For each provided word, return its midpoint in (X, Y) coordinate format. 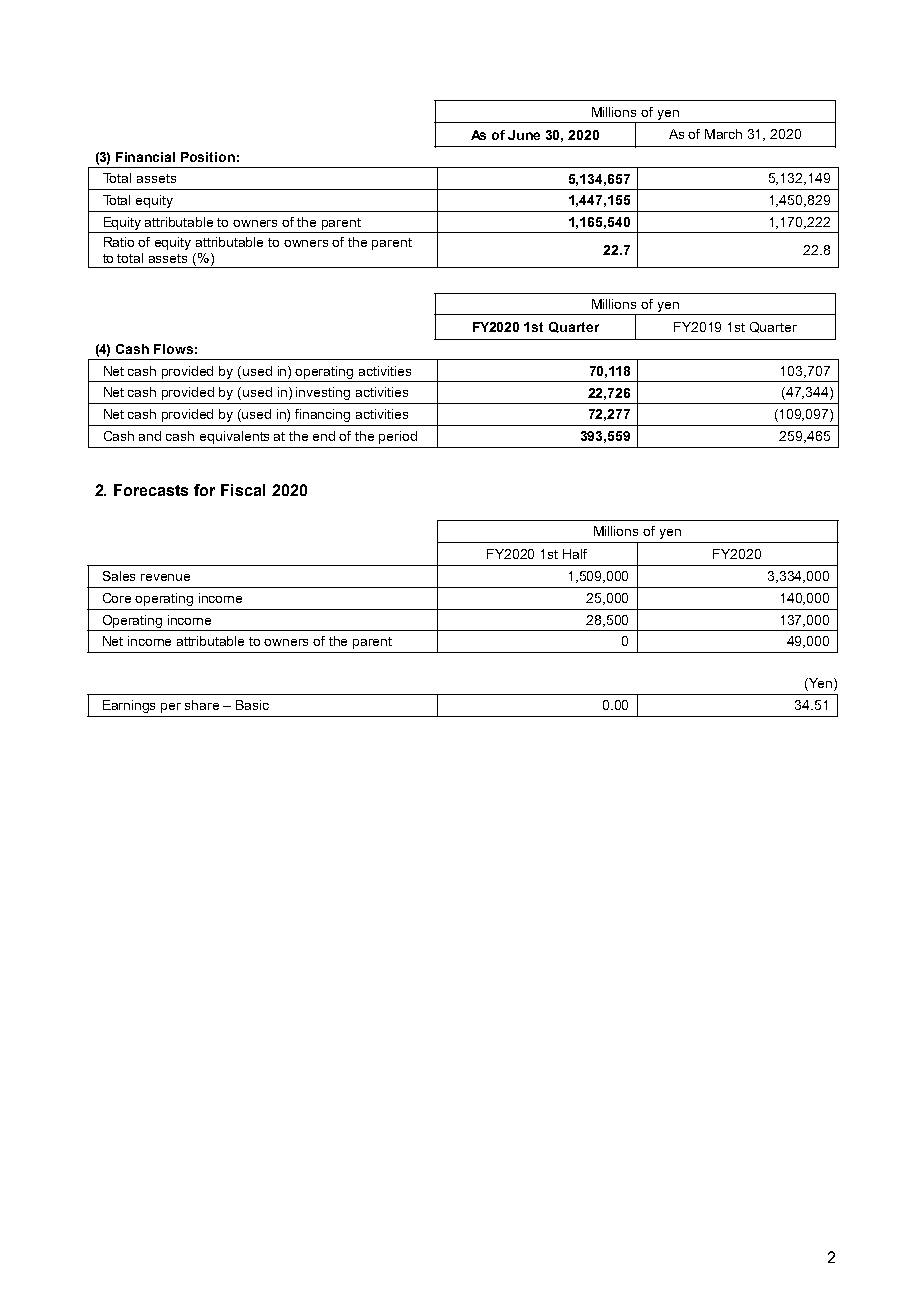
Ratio (119, 242)
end (324, 436)
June (524, 135)
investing (323, 393)
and (150, 436)
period (398, 437)
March (723, 134)
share (202, 705)
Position (208, 157)
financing (322, 415)
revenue (165, 577)
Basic (252, 705)
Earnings (129, 706)
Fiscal (243, 490)
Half (575, 554)
